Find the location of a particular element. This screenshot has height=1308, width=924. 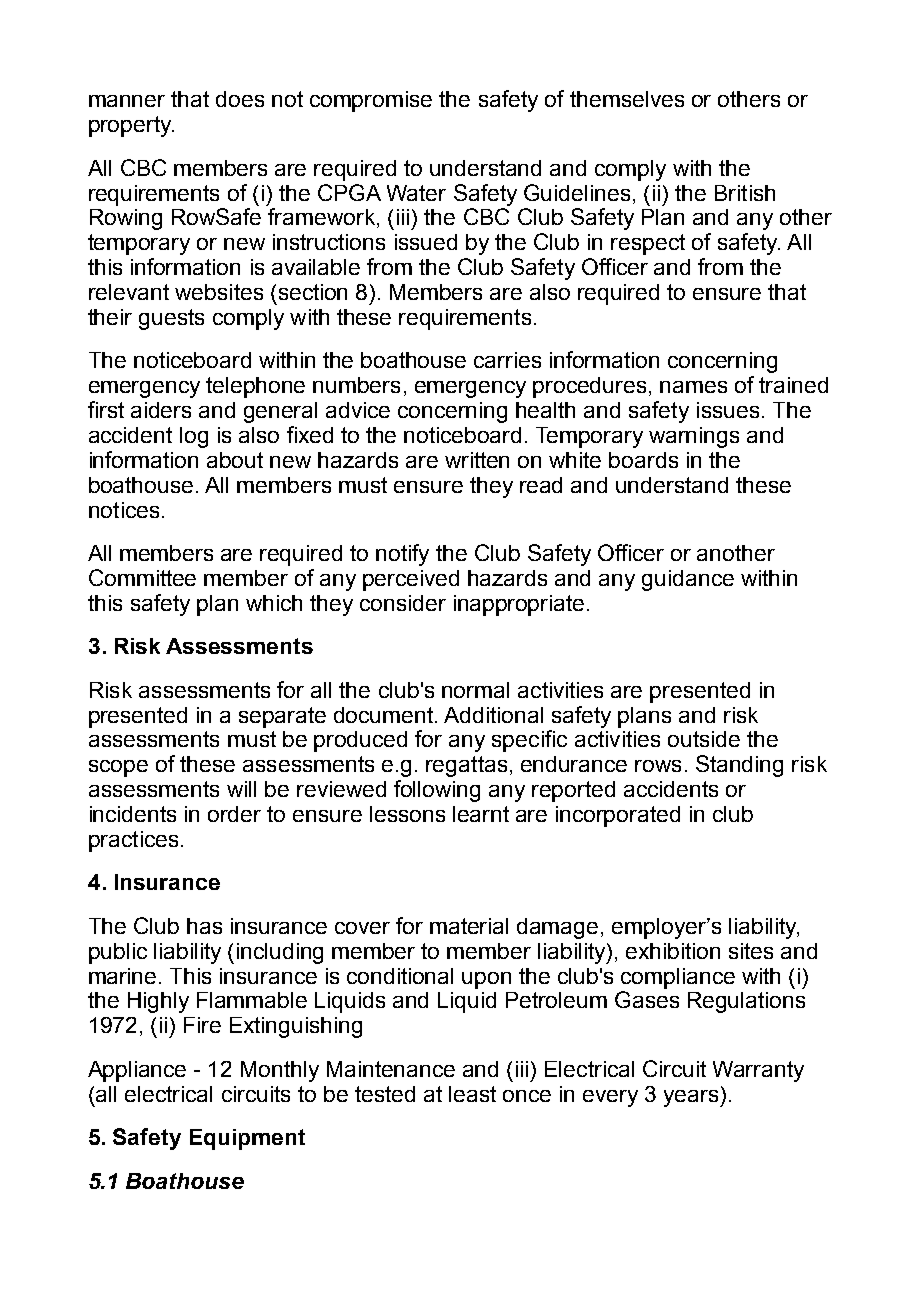

log is located at coordinates (194, 437).
